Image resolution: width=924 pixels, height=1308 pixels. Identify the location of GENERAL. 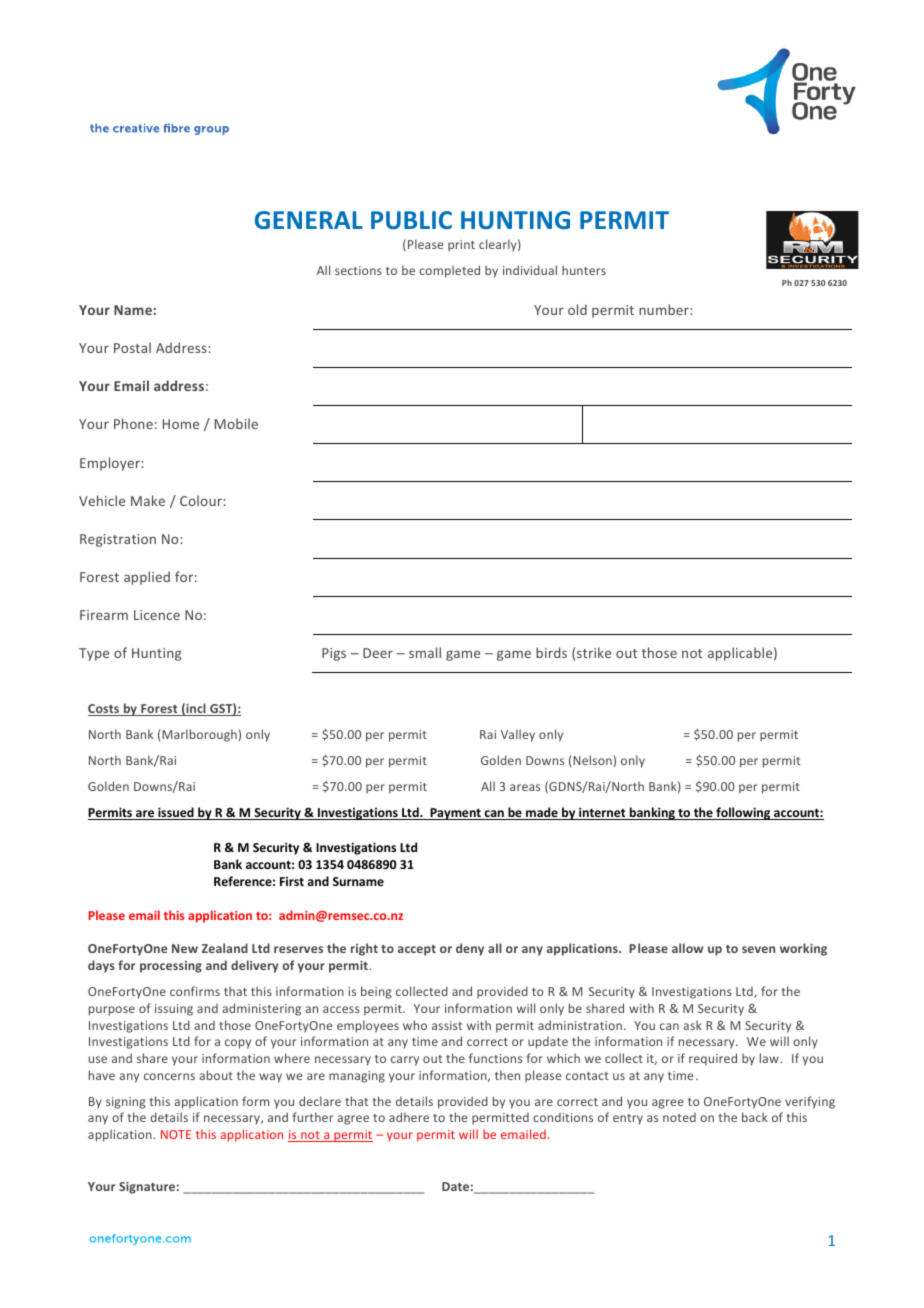
(309, 220).
